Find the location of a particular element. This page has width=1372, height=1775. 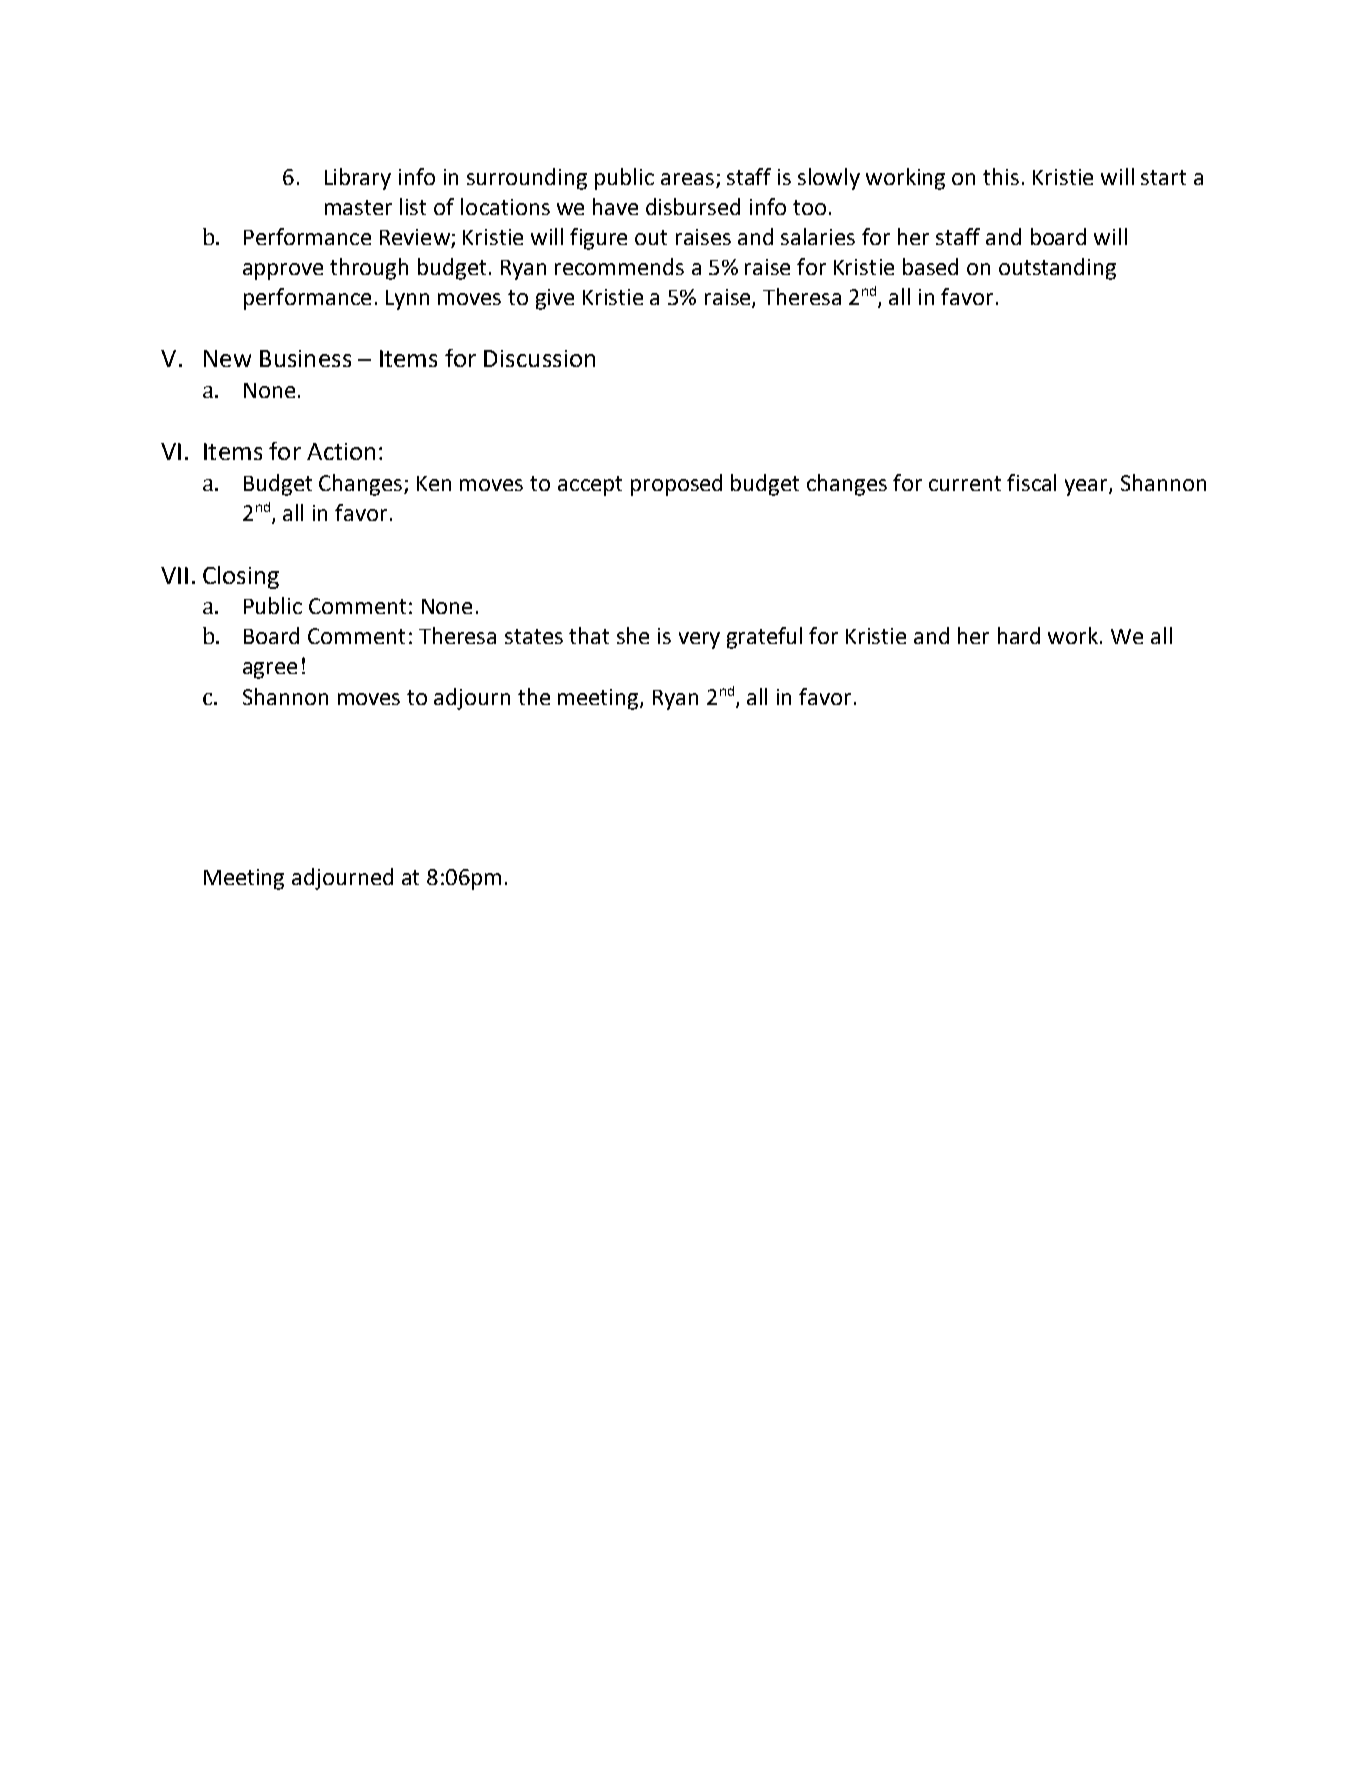

Library is located at coordinates (358, 179).
